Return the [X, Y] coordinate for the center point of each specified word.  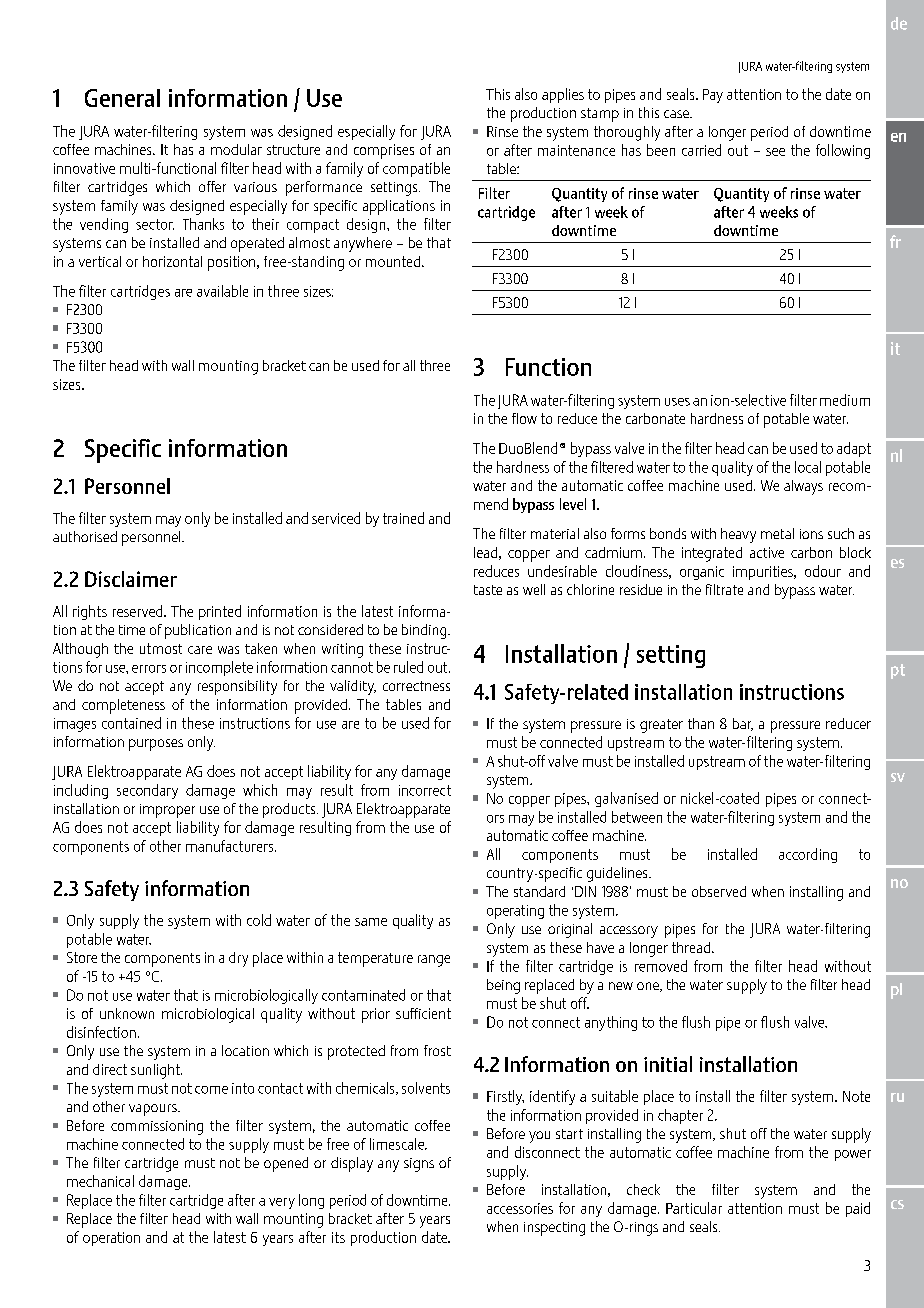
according [808, 855]
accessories [520, 1208]
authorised [85, 536]
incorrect [425, 790]
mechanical [100, 1181]
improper [167, 811]
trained [403, 518]
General [122, 98]
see [775, 152]
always [803, 487]
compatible [416, 169]
